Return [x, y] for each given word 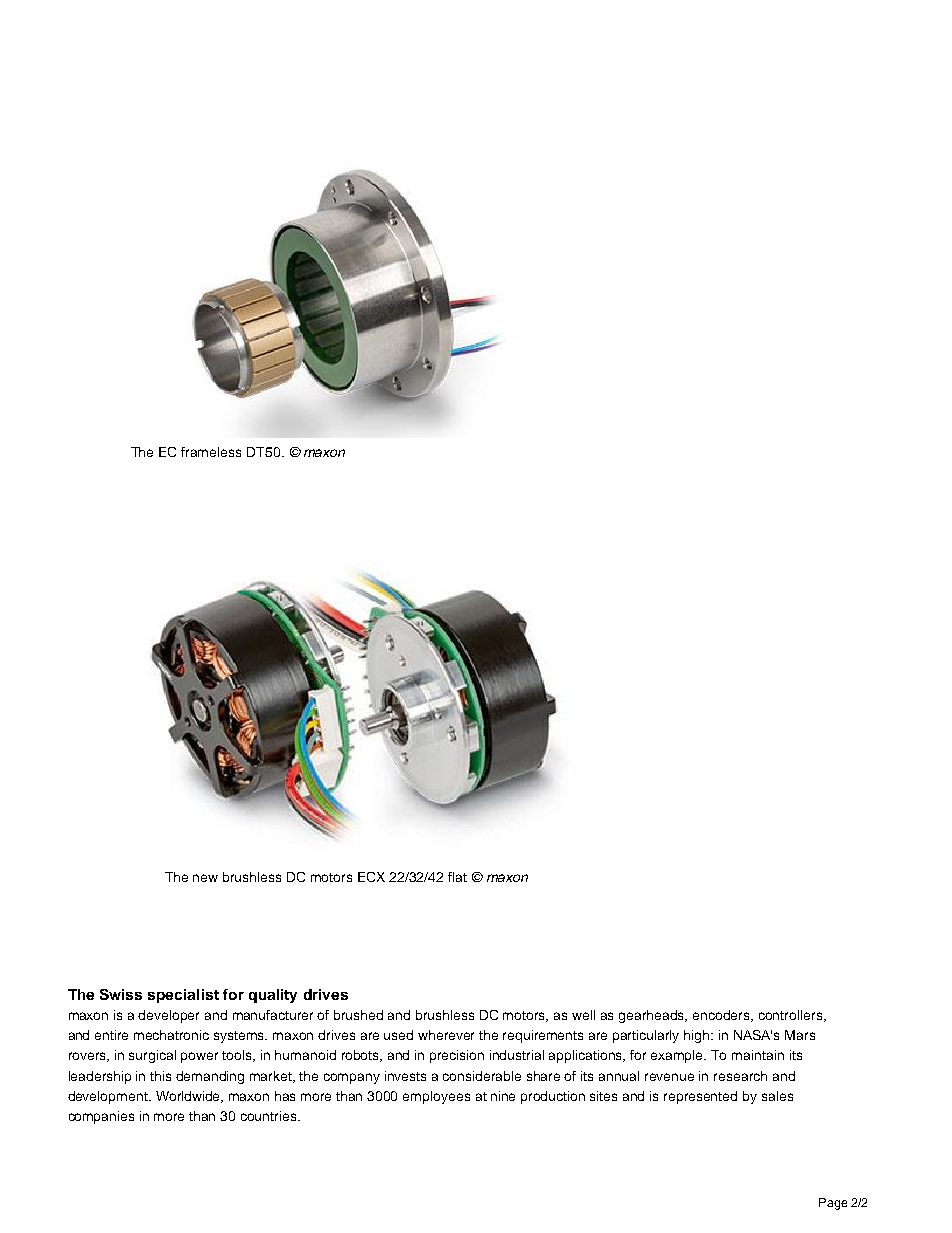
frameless [211, 452]
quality [273, 996]
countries [270, 1116]
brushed [358, 1015]
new [205, 878]
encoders [723, 1016]
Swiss [121, 994]
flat [457, 877]
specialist [183, 996]
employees [436, 1097]
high [698, 1036]
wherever [446, 1035]
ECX [371, 877]
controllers [792, 1016]
